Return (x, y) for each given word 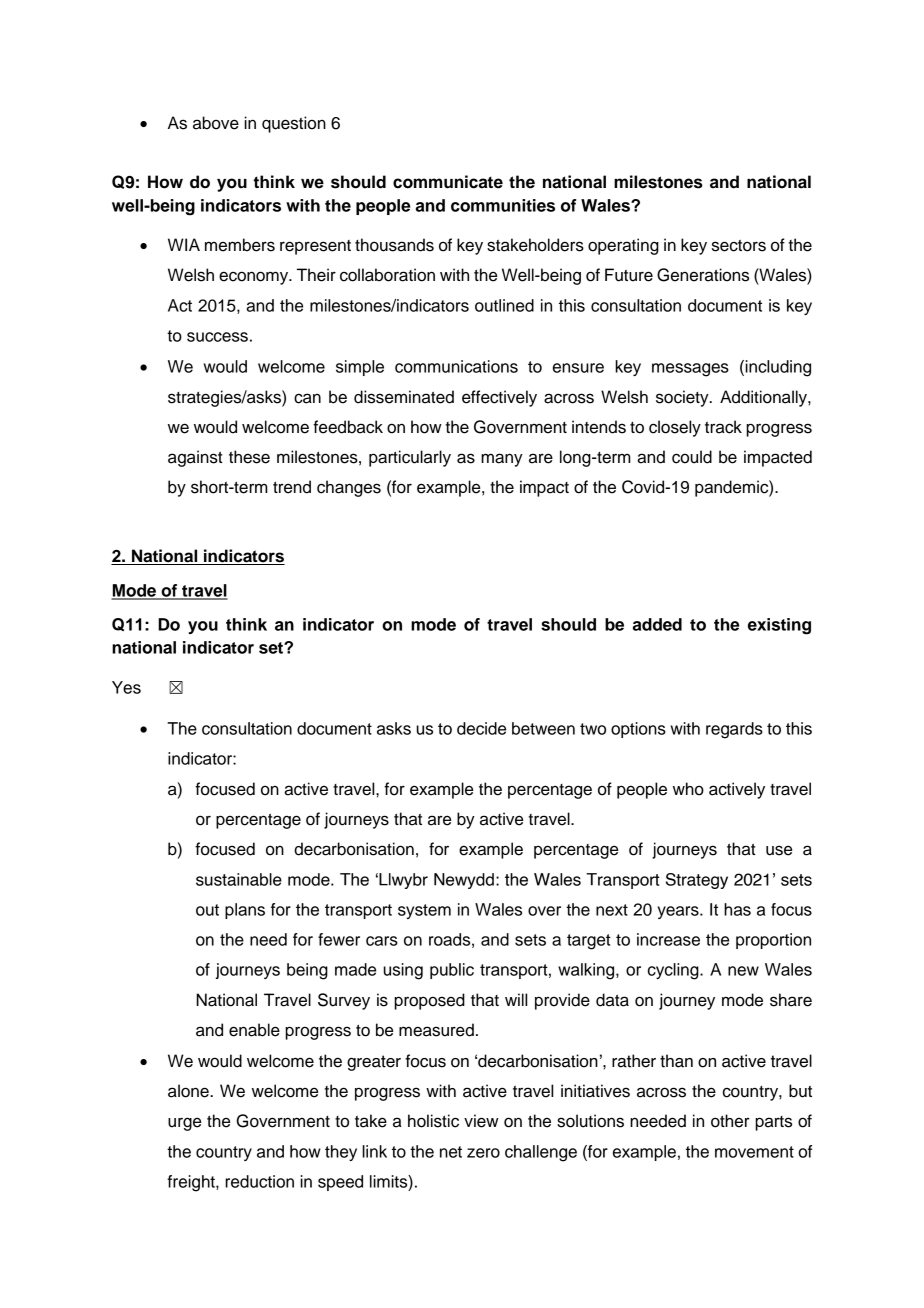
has (737, 909)
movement (754, 1152)
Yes (126, 687)
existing (779, 626)
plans (245, 911)
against (195, 458)
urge (184, 1124)
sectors (739, 246)
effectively (499, 398)
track (723, 427)
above (216, 123)
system (424, 911)
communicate (448, 182)
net (451, 1152)
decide (481, 728)
